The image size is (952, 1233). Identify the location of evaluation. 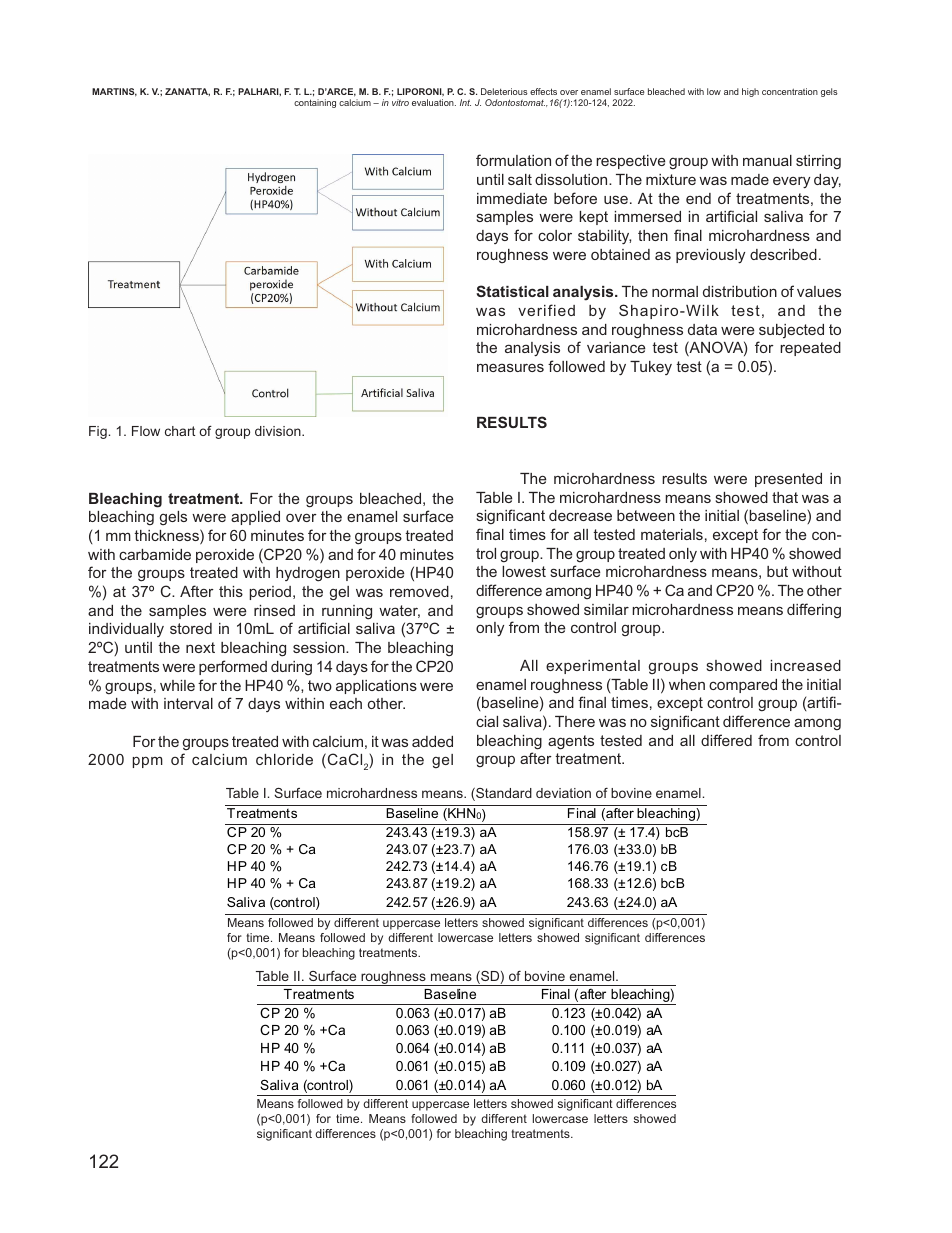
(434, 102).
